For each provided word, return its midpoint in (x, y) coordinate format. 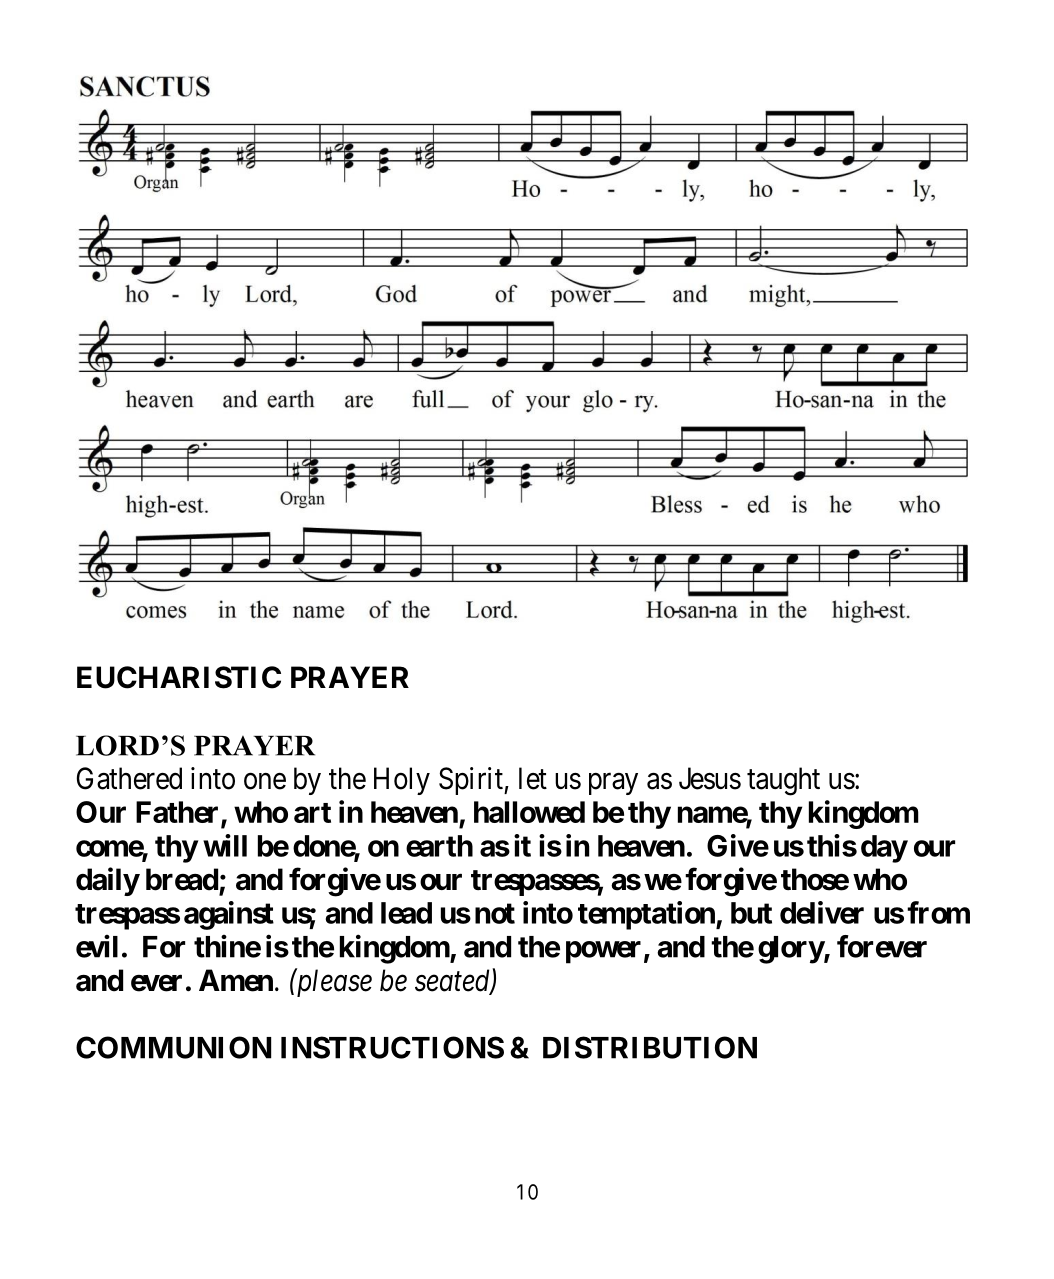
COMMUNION (173, 1047)
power (603, 952)
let (533, 778)
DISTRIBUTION (650, 1047)
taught (783, 781)
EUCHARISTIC (179, 677)
